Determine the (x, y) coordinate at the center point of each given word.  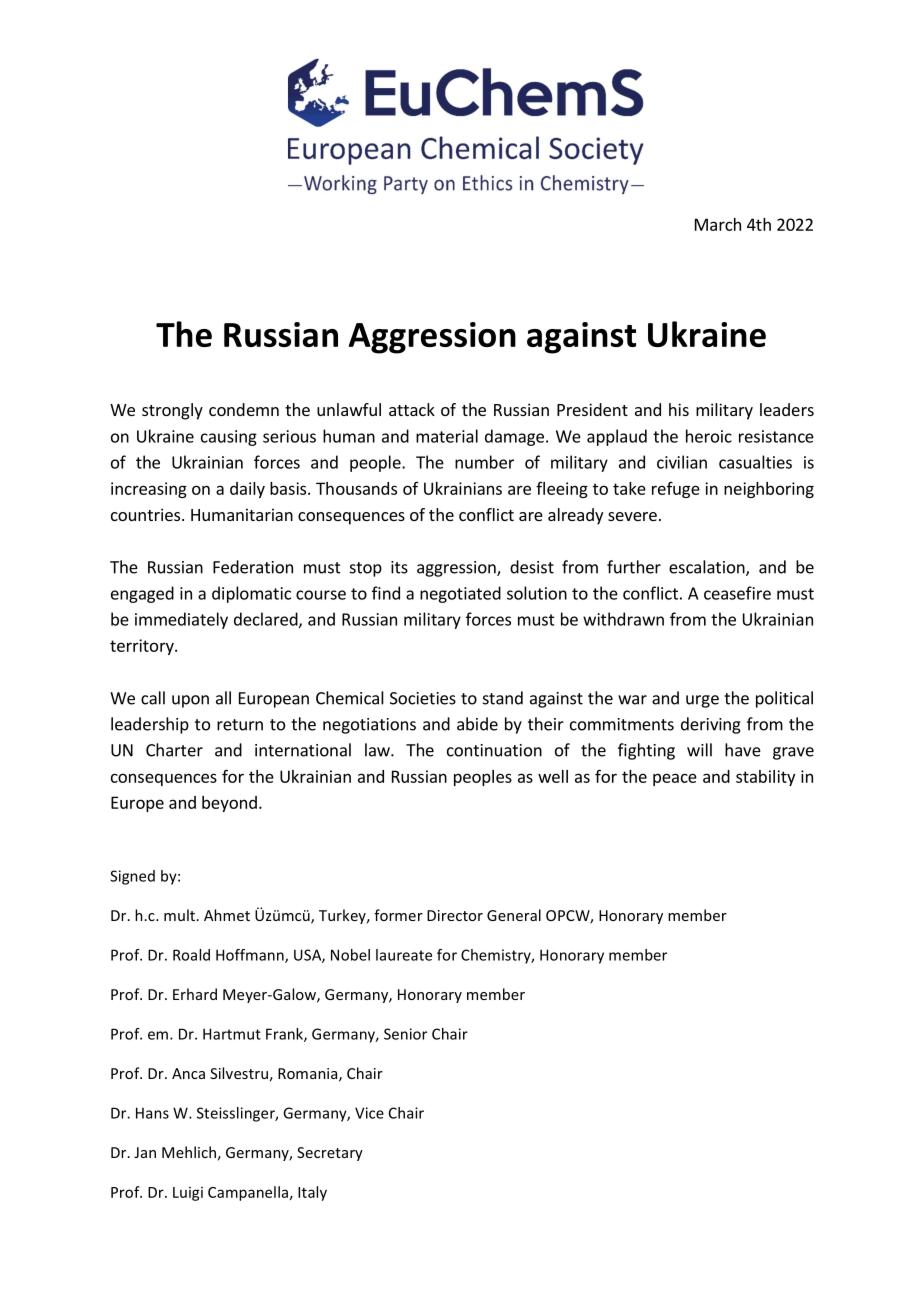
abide (477, 724)
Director (455, 915)
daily (247, 490)
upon (190, 701)
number (484, 462)
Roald (191, 955)
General (514, 915)
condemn (244, 409)
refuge (676, 490)
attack (412, 409)
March (718, 224)
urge (702, 701)
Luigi (188, 1194)
